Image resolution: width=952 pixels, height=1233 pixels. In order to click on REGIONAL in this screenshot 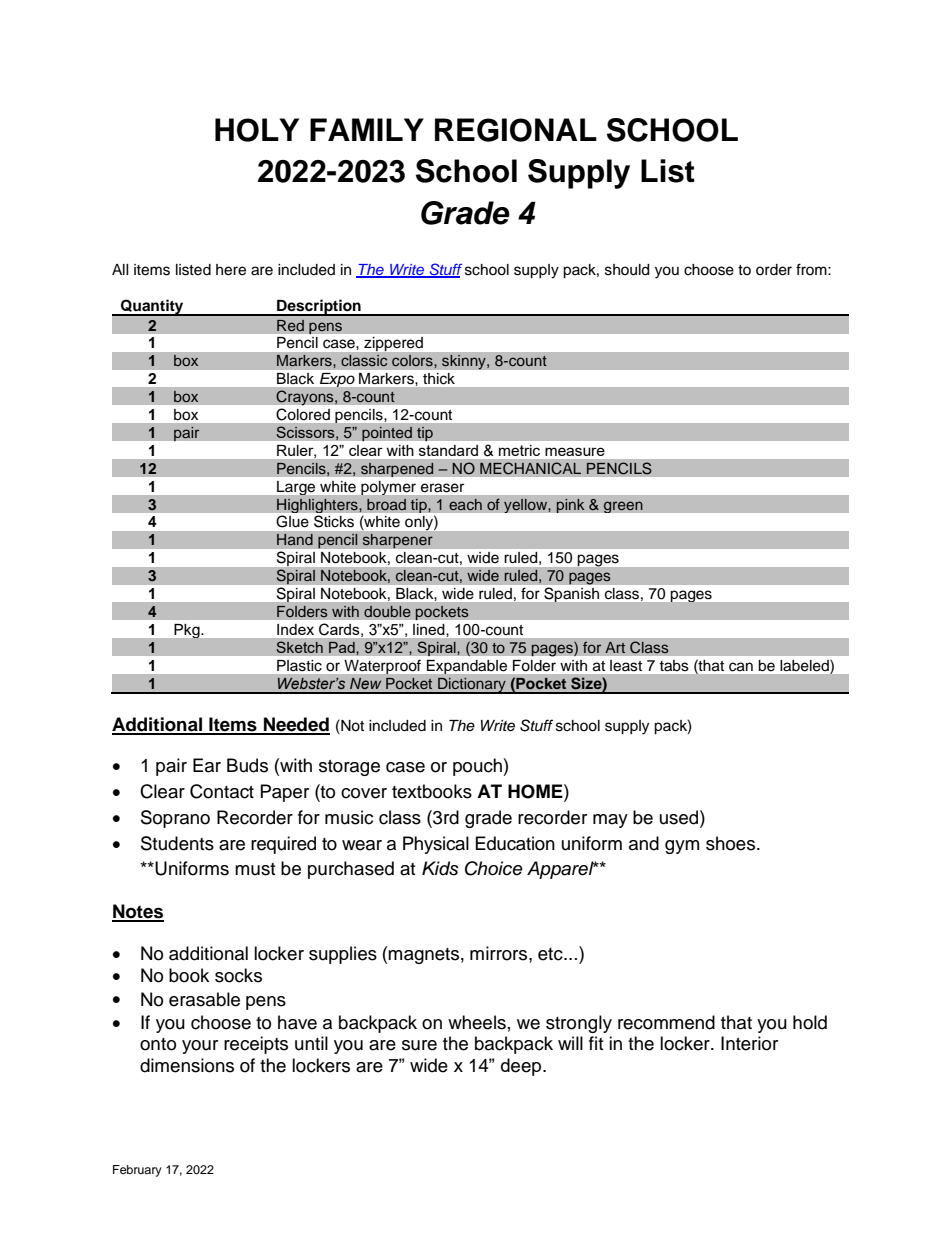, I will do `click(516, 130)`.
